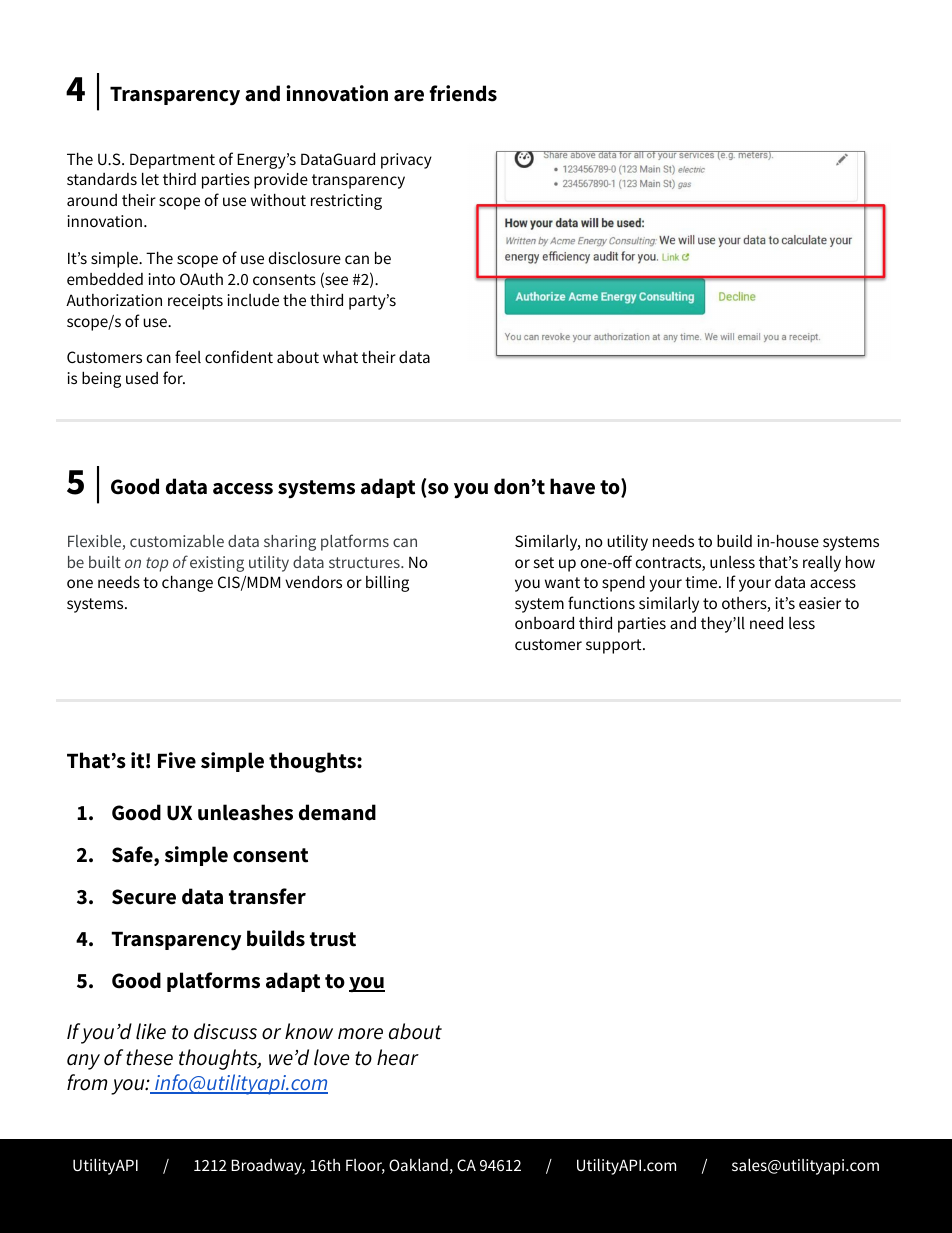  Describe the element at coordinates (820, 603) in the image. I see `easier` at that location.
